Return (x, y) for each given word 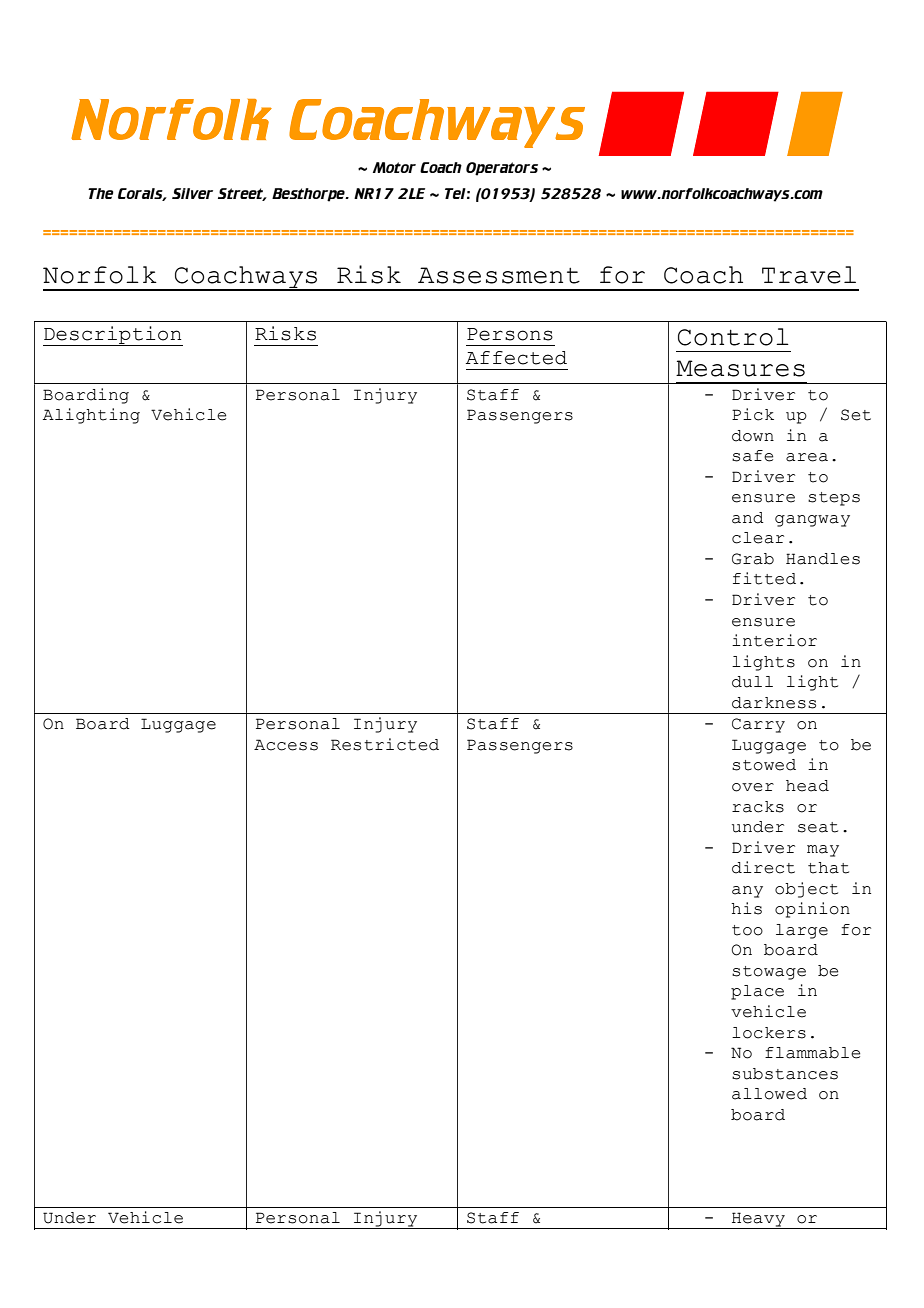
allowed (769, 1094)
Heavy (758, 1220)
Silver (192, 193)
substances (785, 1074)
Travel (809, 275)
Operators (502, 169)
